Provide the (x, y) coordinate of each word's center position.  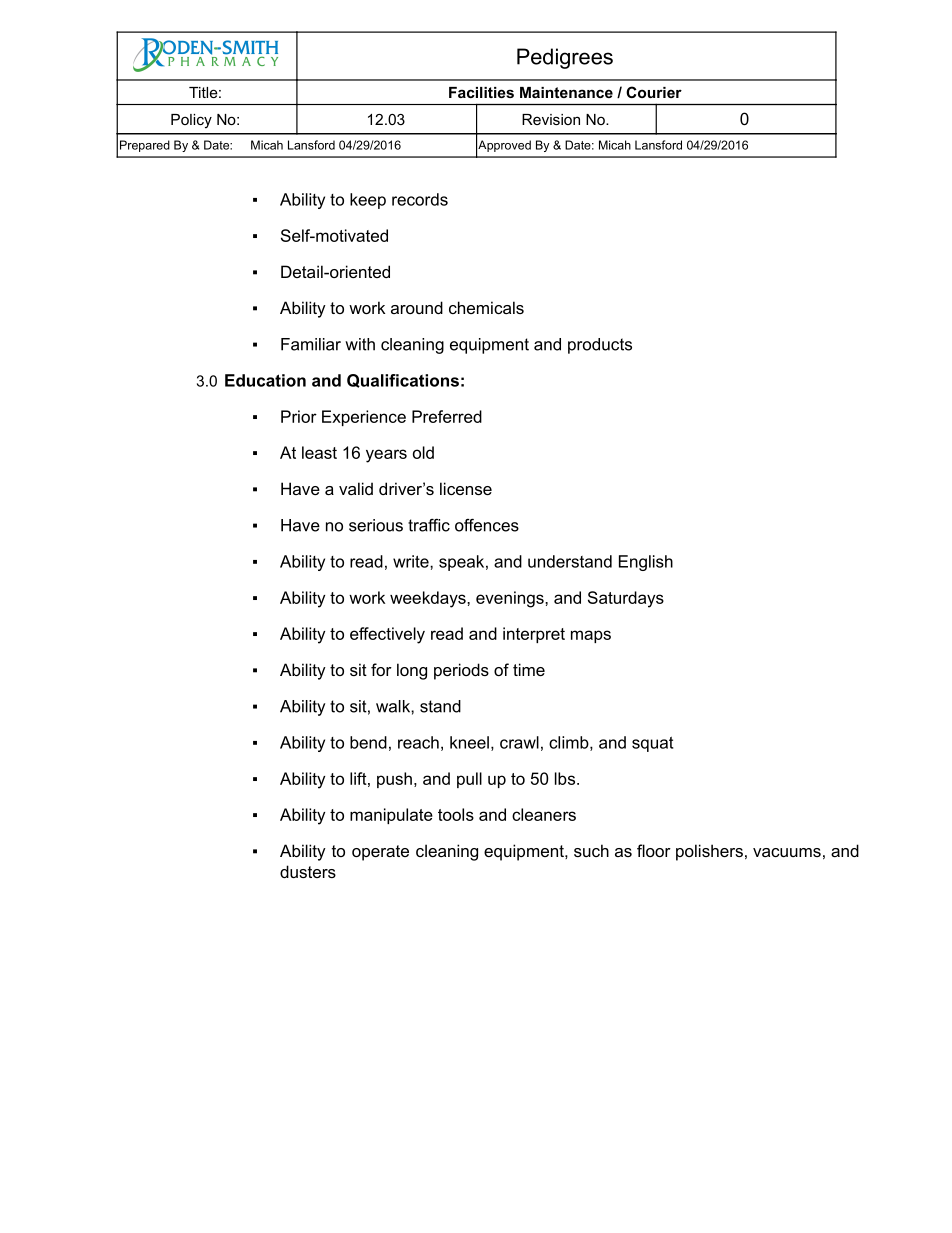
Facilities (481, 92)
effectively (387, 635)
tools (456, 814)
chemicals (486, 307)
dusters (308, 871)
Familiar (311, 344)
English (646, 563)
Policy (191, 121)
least (319, 452)
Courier (654, 92)
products (600, 346)
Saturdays (626, 599)
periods (461, 671)
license (466, 488)
